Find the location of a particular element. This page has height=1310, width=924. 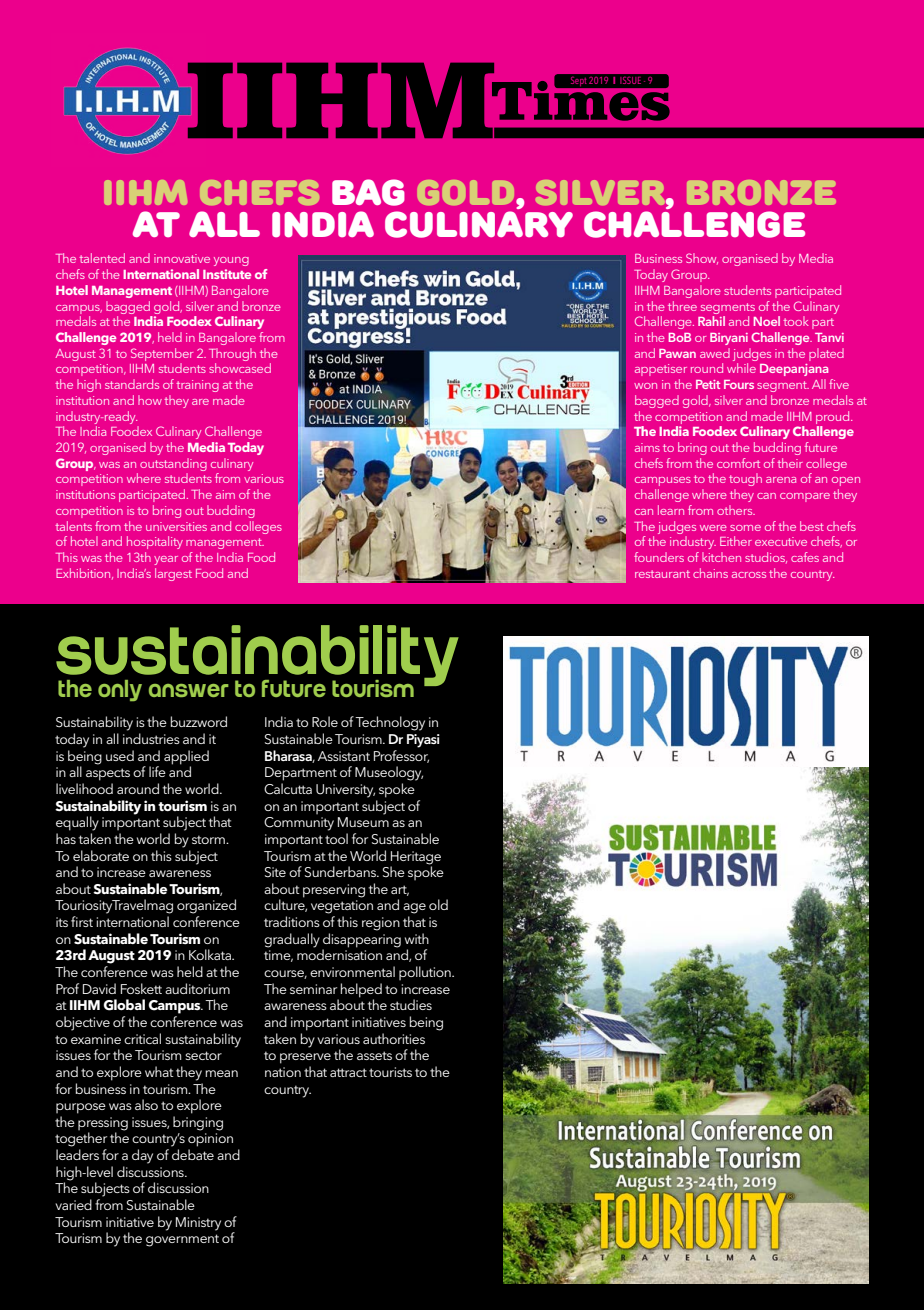

across is located at coordinates (749, 575).
